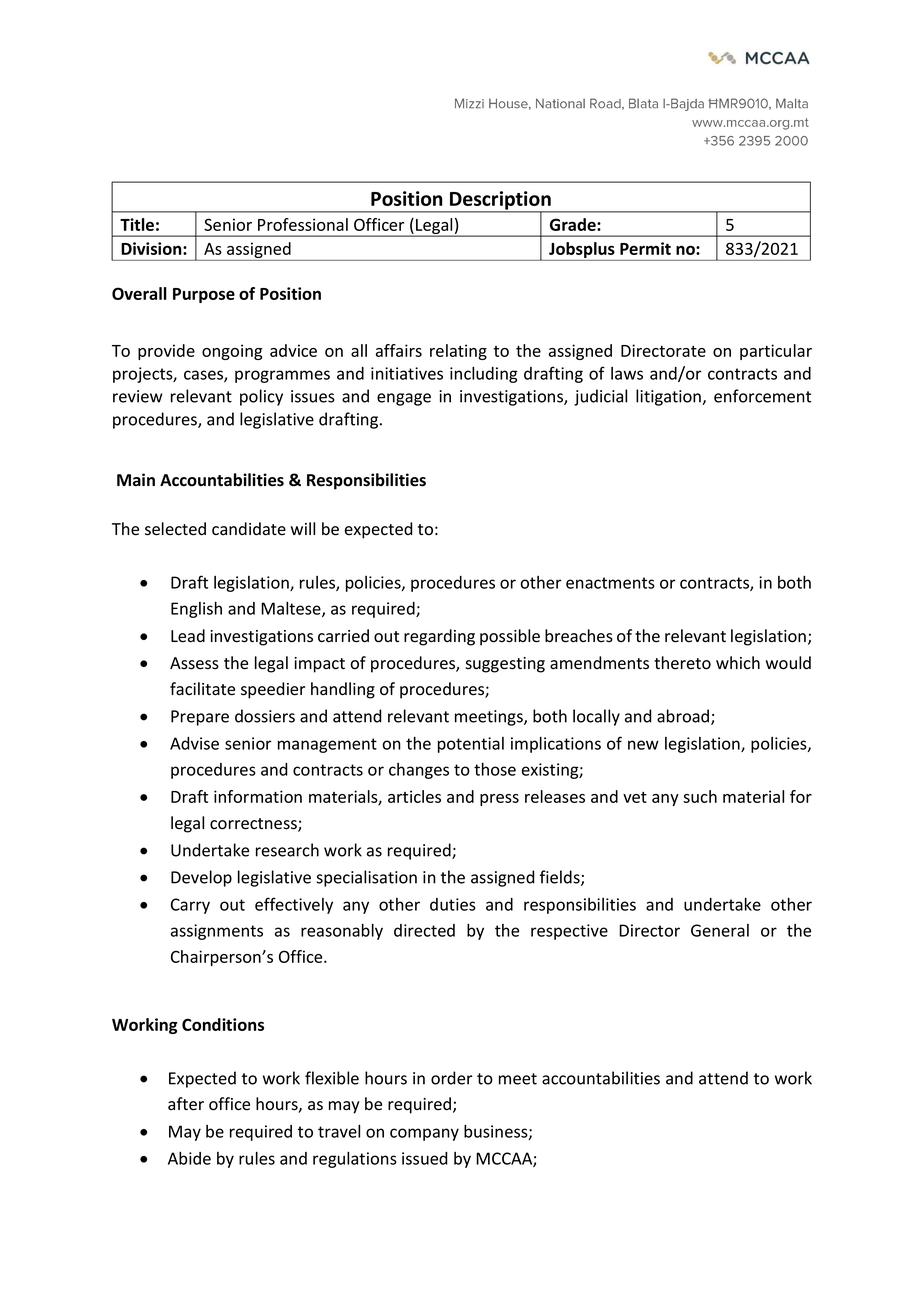  I want to click on candidate, so click(249, 529).
